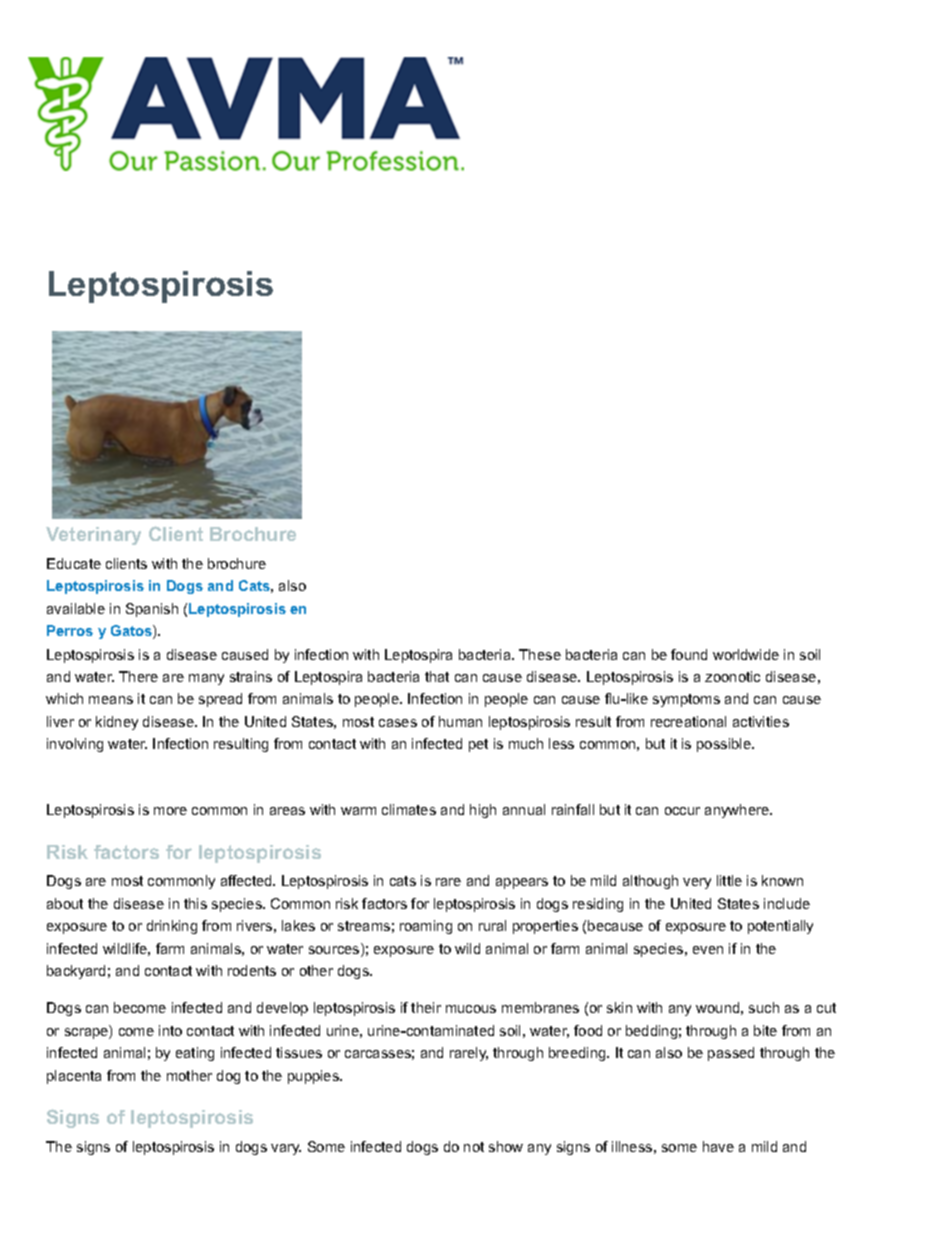 The width and height of the image is (952, 1233). I want to click on These, so click(540, 654).
